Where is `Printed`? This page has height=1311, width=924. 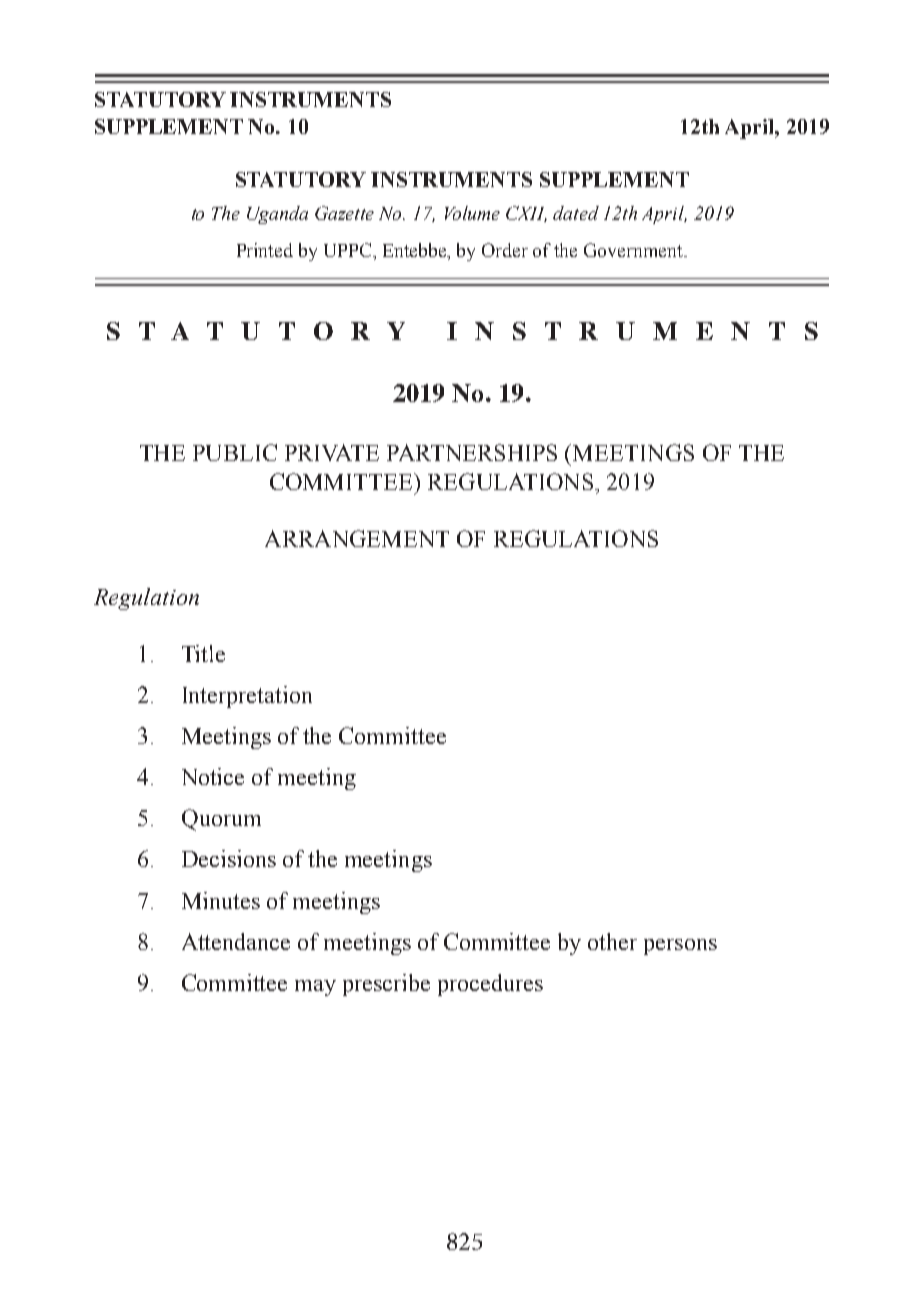 Printed is located at coordinates (265, 250).
